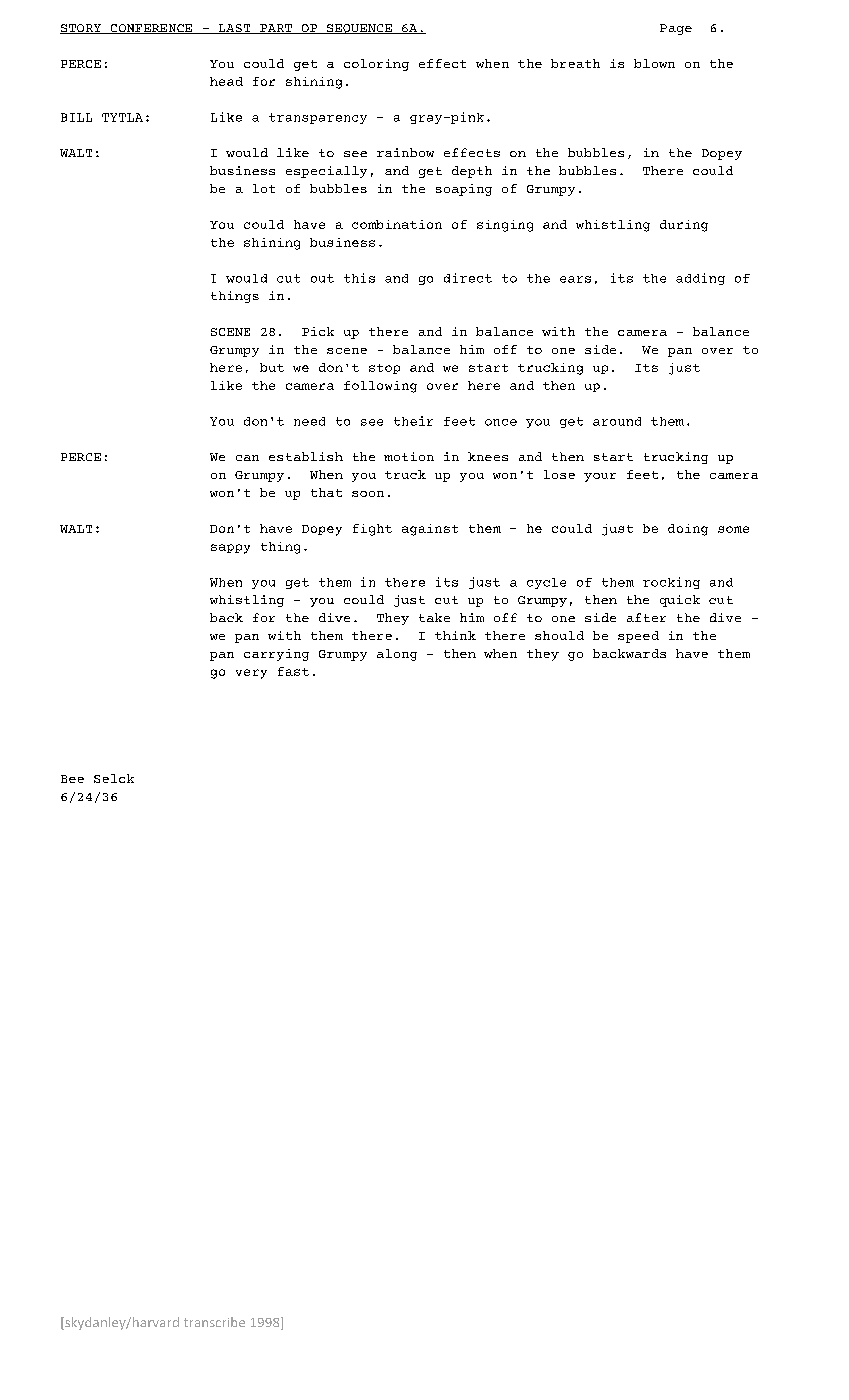 The image size is (849, 1400). Describe the element at coordinates (654, 63) in the screenshot. I see `blown` at that location.
